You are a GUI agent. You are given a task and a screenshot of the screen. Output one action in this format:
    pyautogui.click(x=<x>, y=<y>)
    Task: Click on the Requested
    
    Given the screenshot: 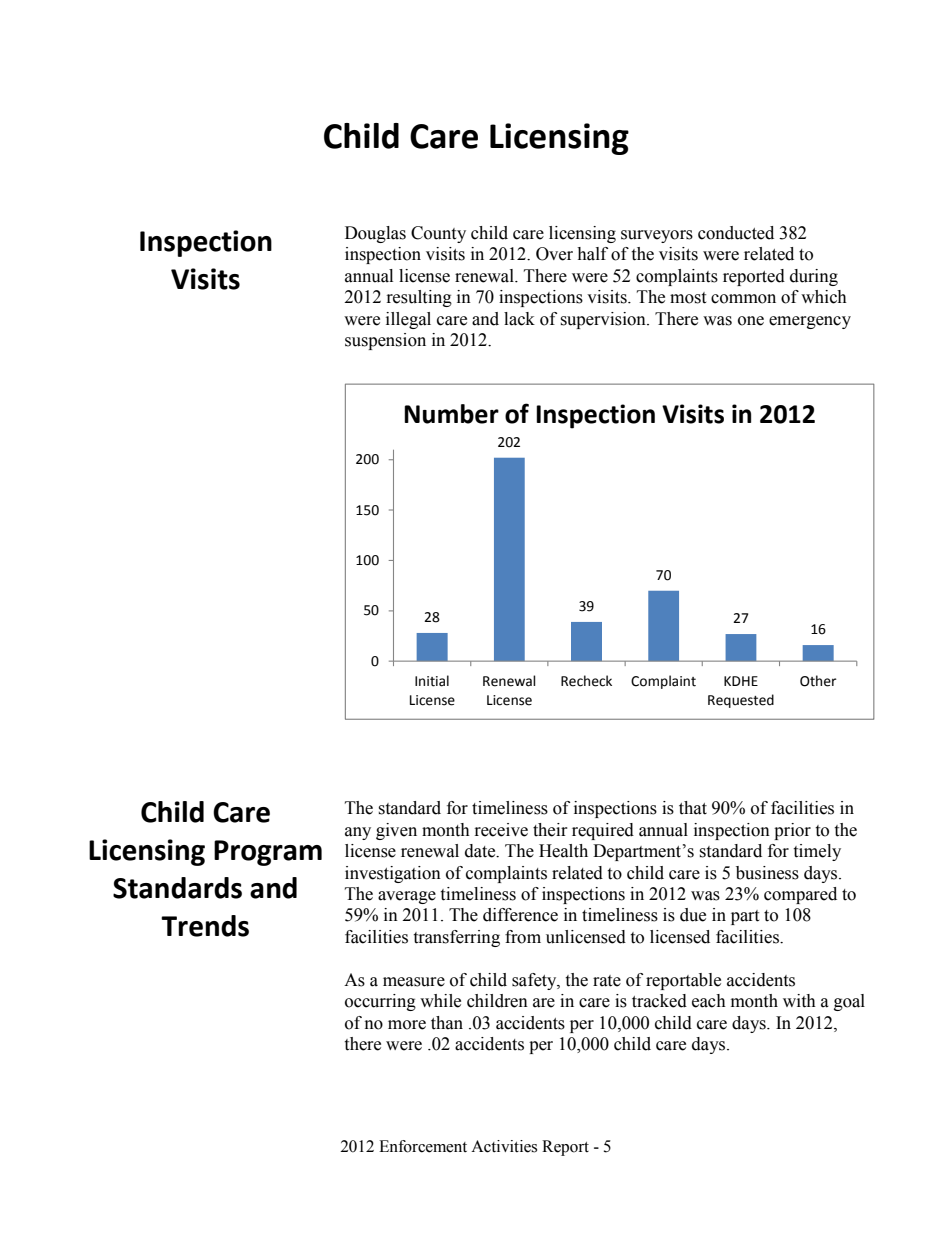 What is the action you would take?
    pyautogui.click(x=741, y=701)
